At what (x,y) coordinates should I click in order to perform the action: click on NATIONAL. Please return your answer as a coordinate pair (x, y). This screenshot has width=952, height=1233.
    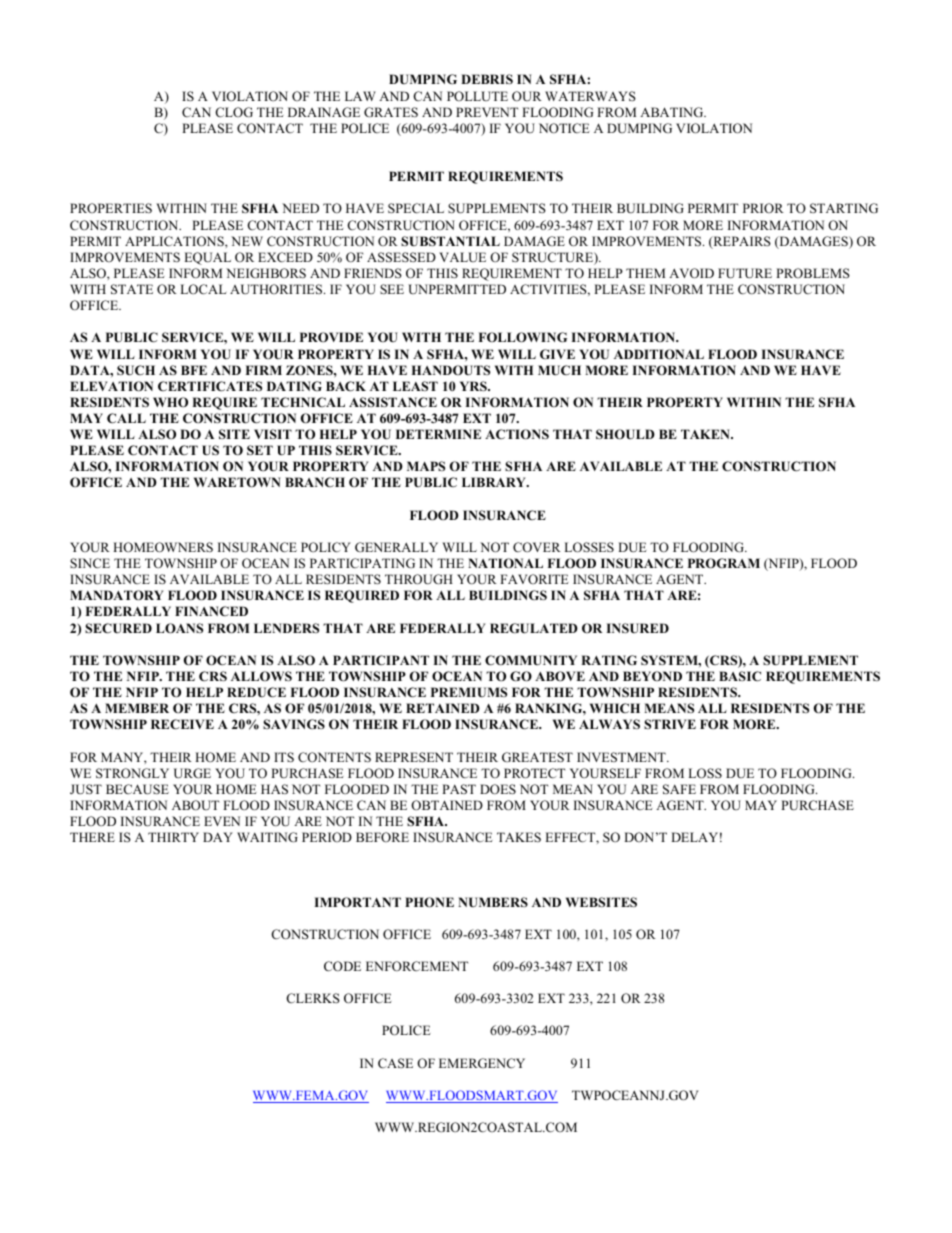
    Looking at the image, I should click on (505, 563).
